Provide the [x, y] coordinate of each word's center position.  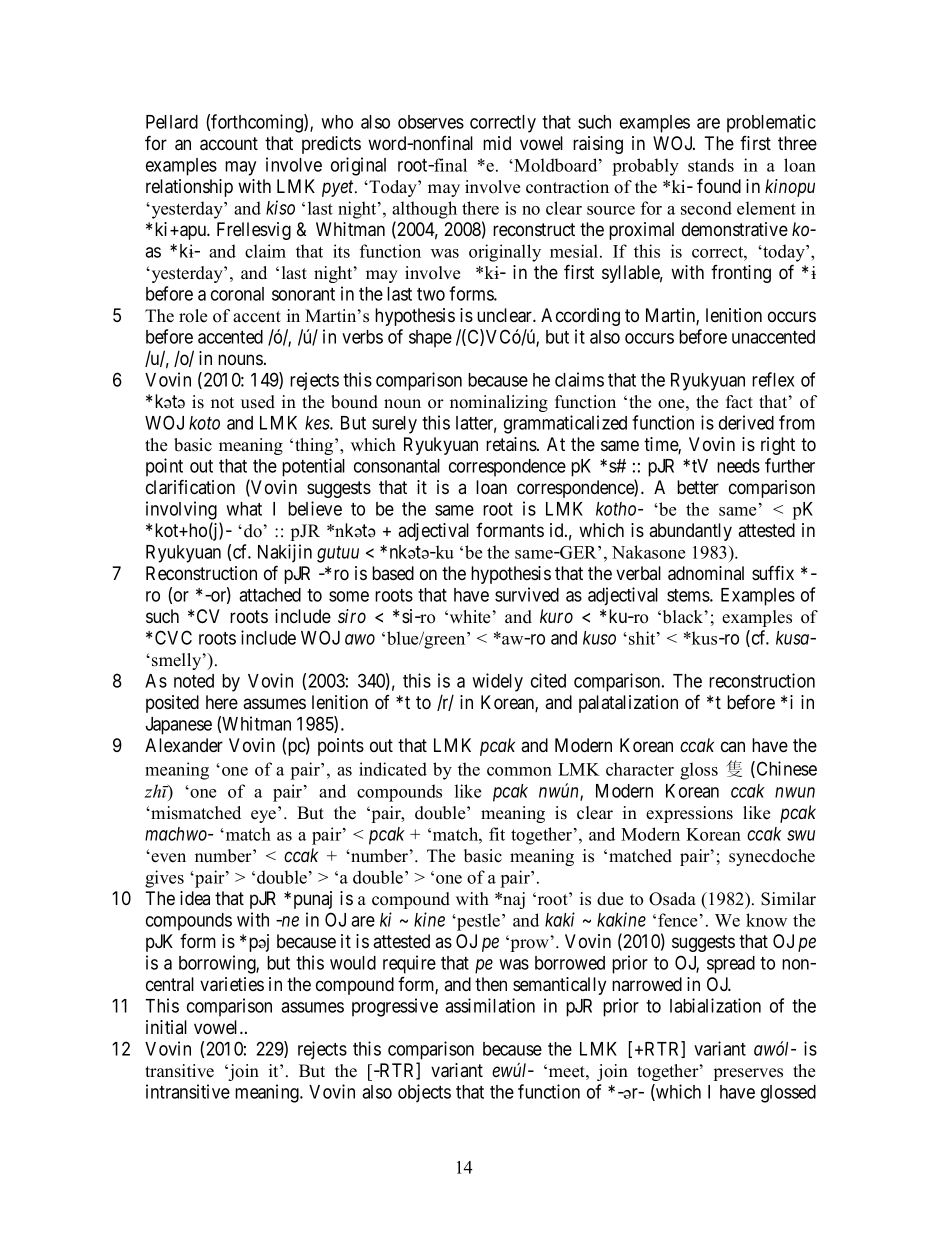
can [733, 746]
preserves [748, 1074]
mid [497, 143]
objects [424, 1093]
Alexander [184, 745]
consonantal [397, 466]
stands [711, 165]
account [229, 144]
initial [166, 1027]
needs [738, 466]
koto [204, 423]
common [519, 771]
